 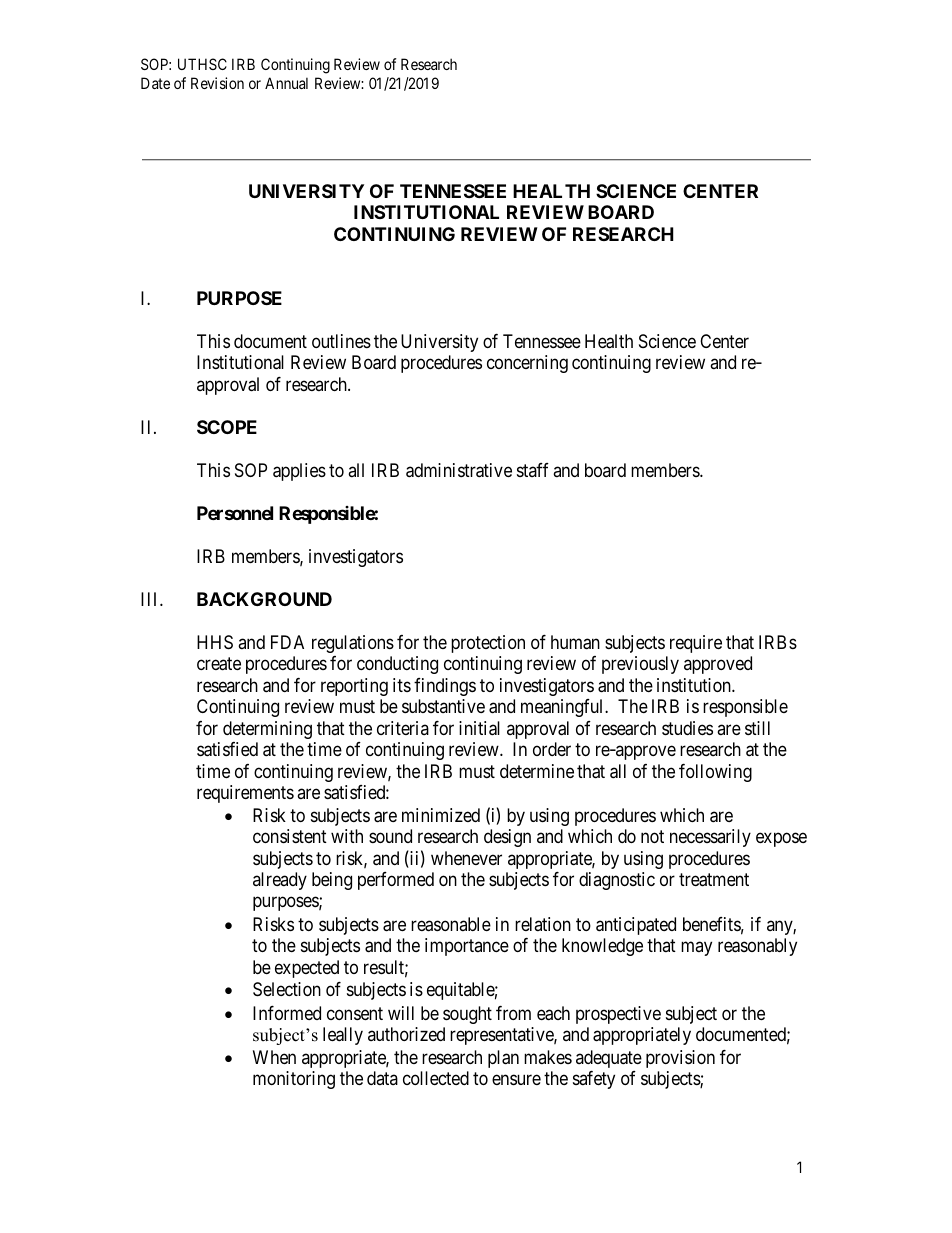 I want to click on concerning, so click(x=527, y=364).
